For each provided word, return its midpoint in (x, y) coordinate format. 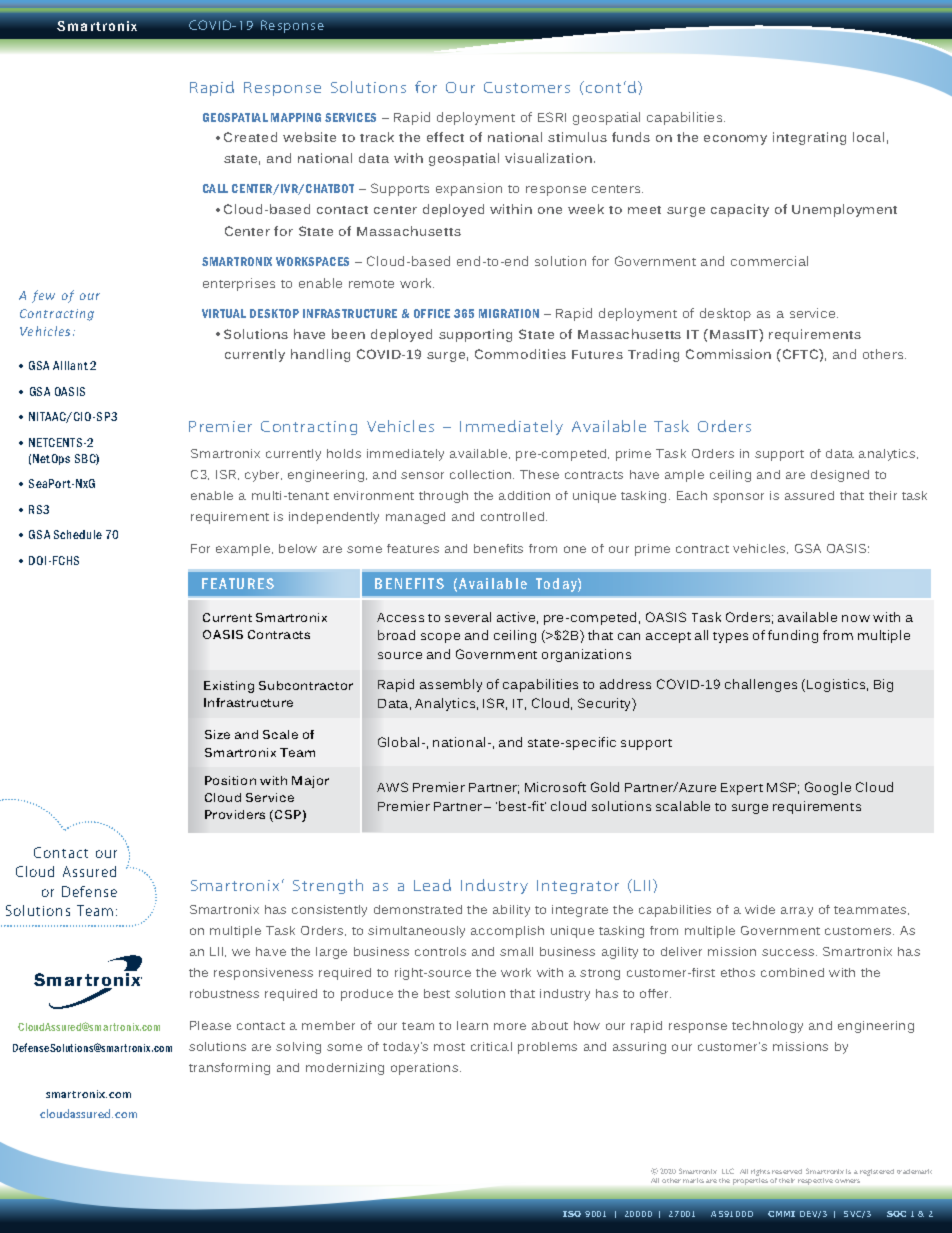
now (856, 618)
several (468, 617)
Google (828, 788)
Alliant (70, 365)
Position (230, 780)
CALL (215, 188)
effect (445, 137)
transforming (229, 1069)
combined (792, 972)
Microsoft (555, 787)
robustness (224, 993)
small (516, 951)
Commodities (520, 354)
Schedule (78, 534)
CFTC (800, 354)
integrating (809, 138)
